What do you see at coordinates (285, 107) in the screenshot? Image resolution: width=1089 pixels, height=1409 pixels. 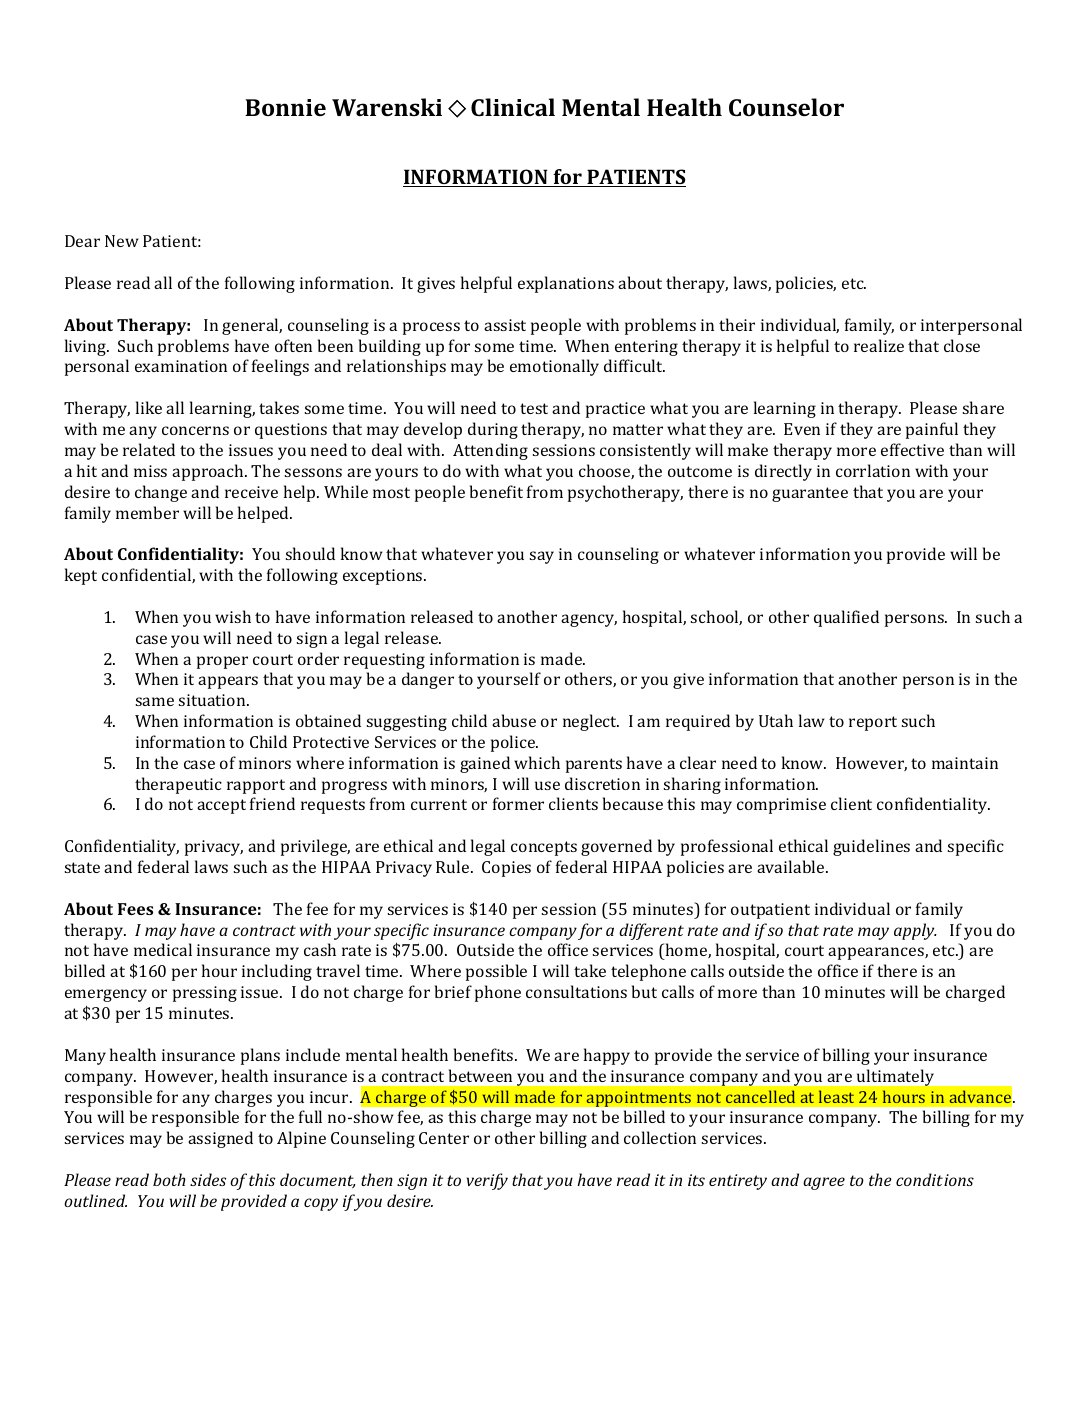 I see `Bonnie` at bounding box center [285, 107].
